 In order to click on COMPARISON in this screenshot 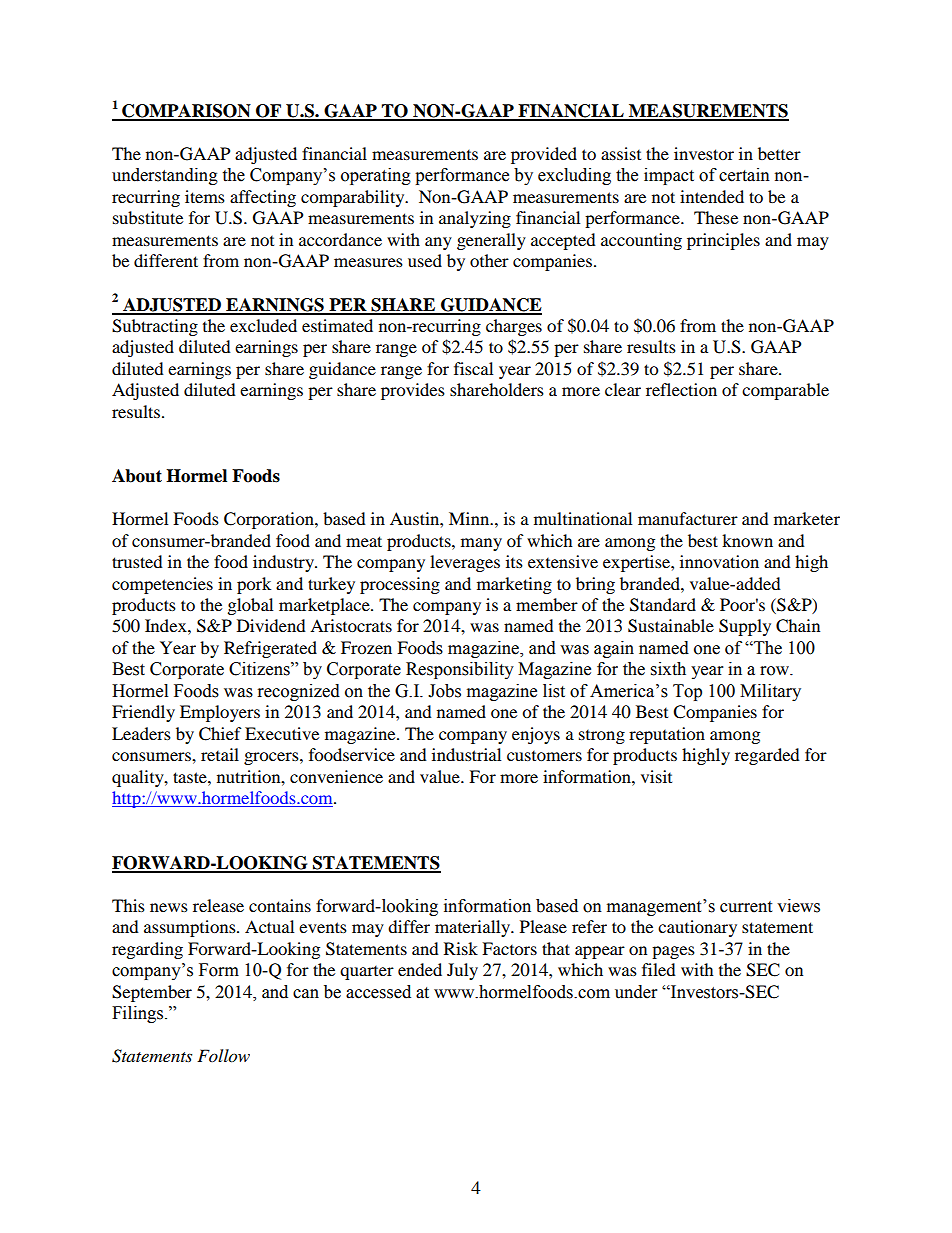, I will do `click(186, 112)`.
